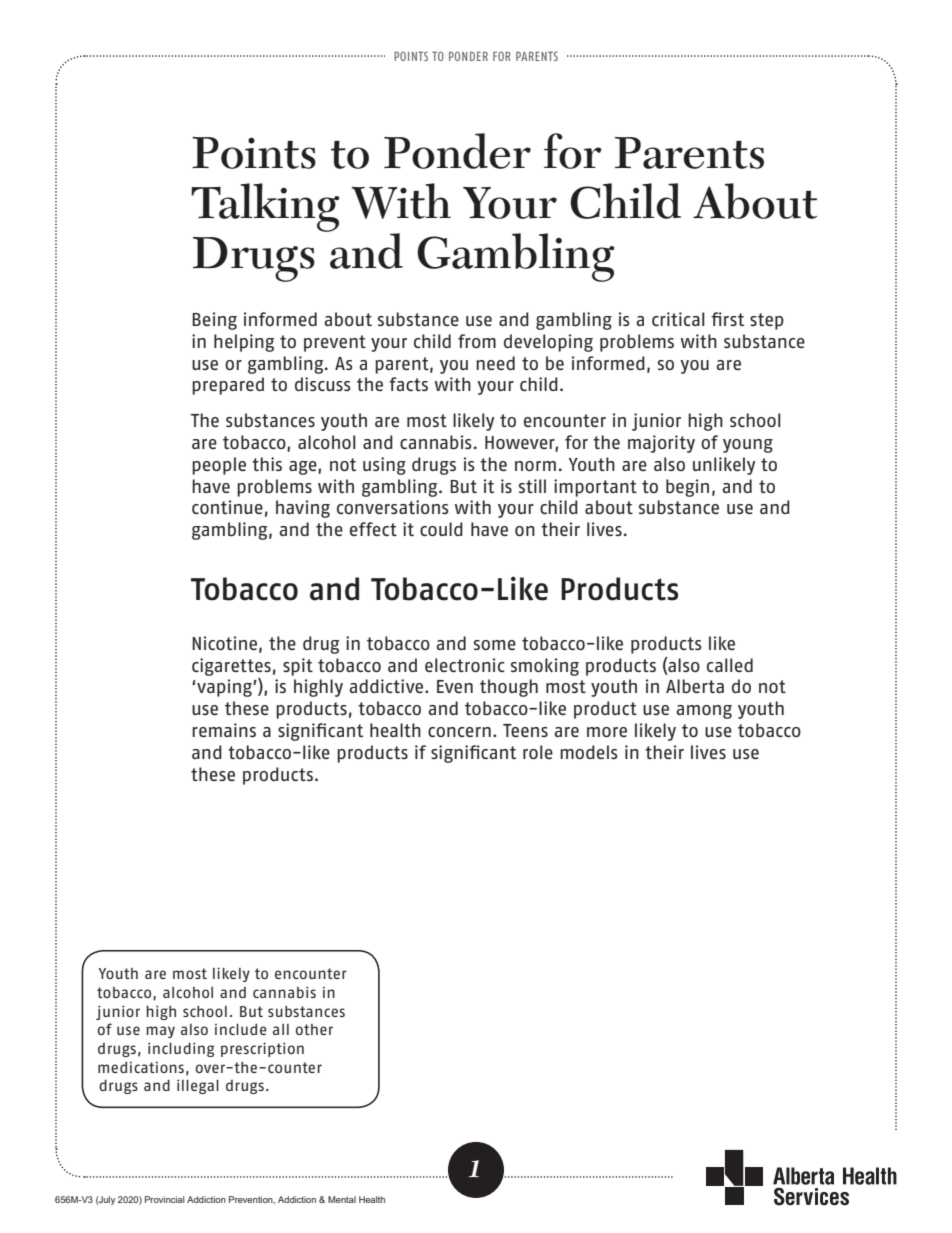 Image resolution: width=952 pixels, height=1233 pixels. Describe the element at coordinates (224, 730) in the screenshot. I see `remains` at that location.
